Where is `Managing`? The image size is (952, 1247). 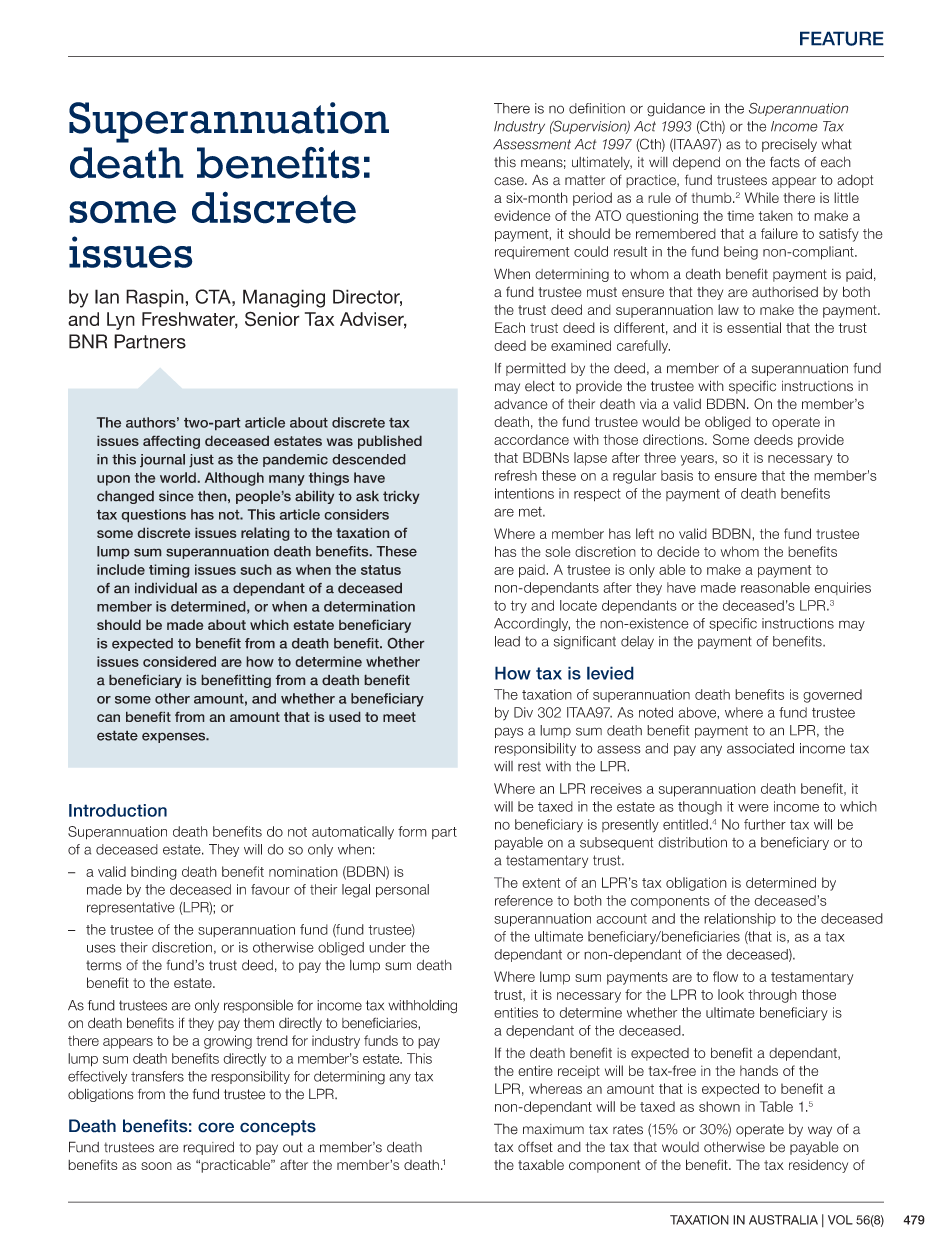 Managing is located at coordinates (284, 298).
